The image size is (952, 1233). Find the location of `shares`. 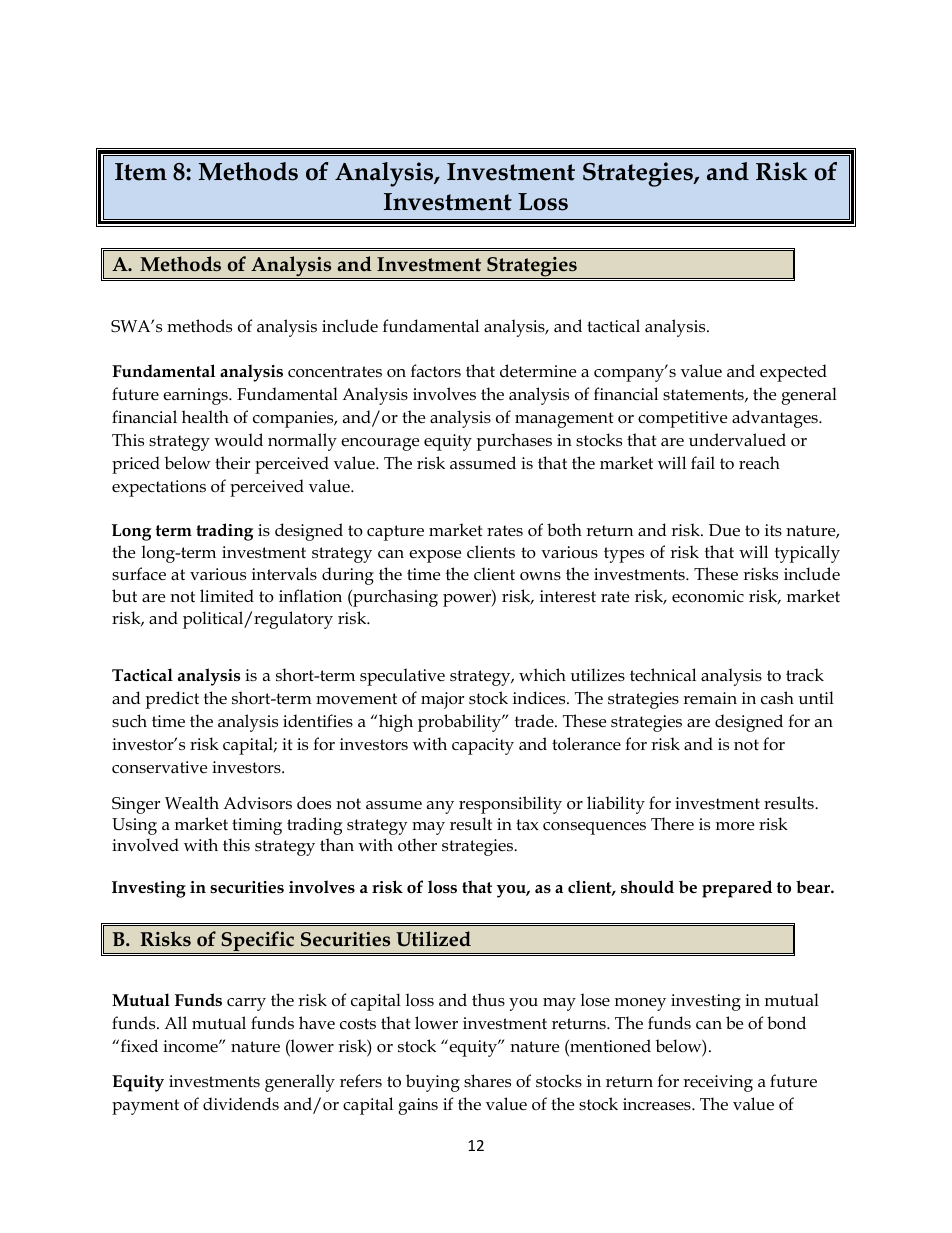

shares is located at coordinates (487, 1081).
